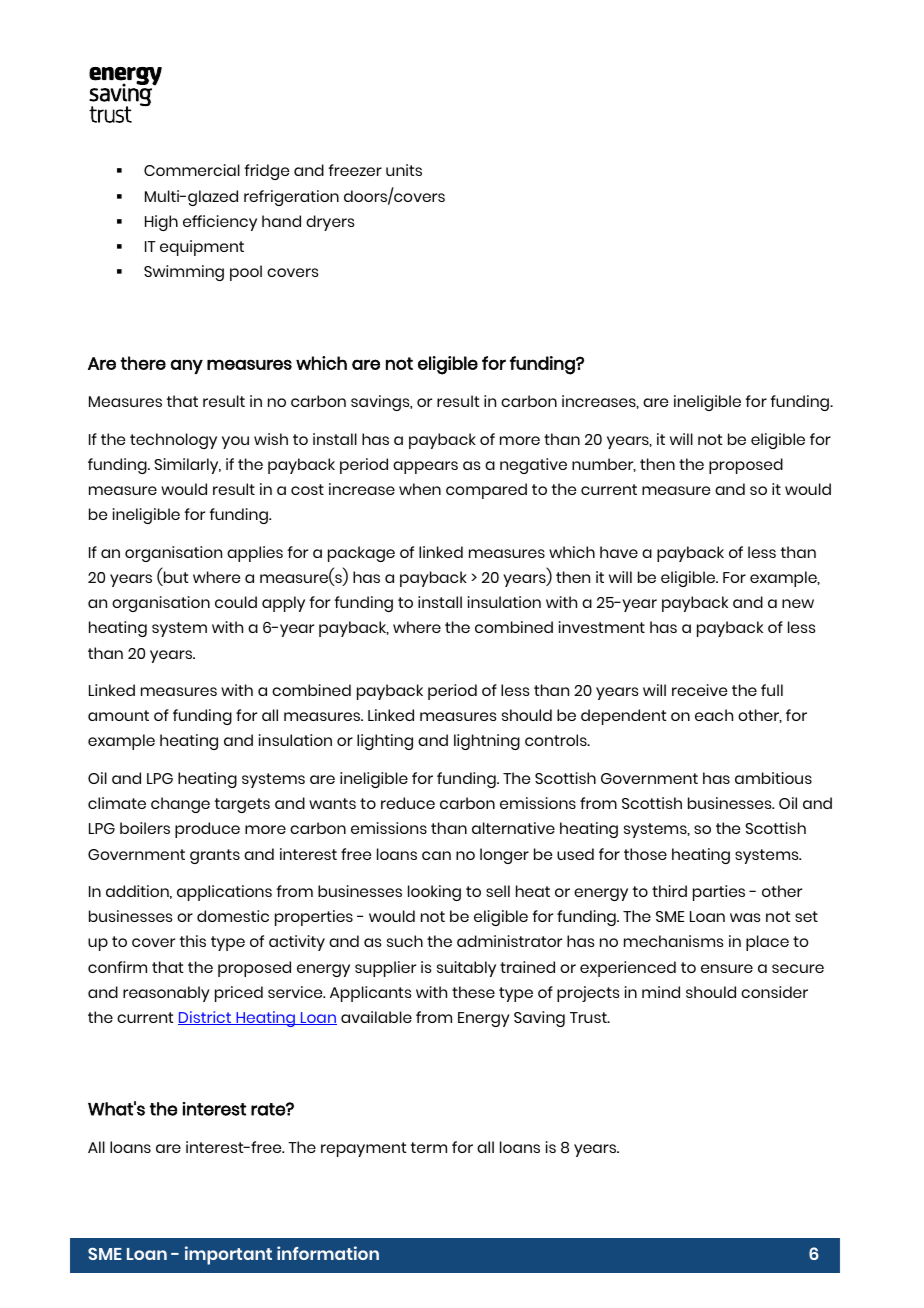 The width and height of the screenshot is (924, 1308). I want to click on important, so click(228, 1255).
